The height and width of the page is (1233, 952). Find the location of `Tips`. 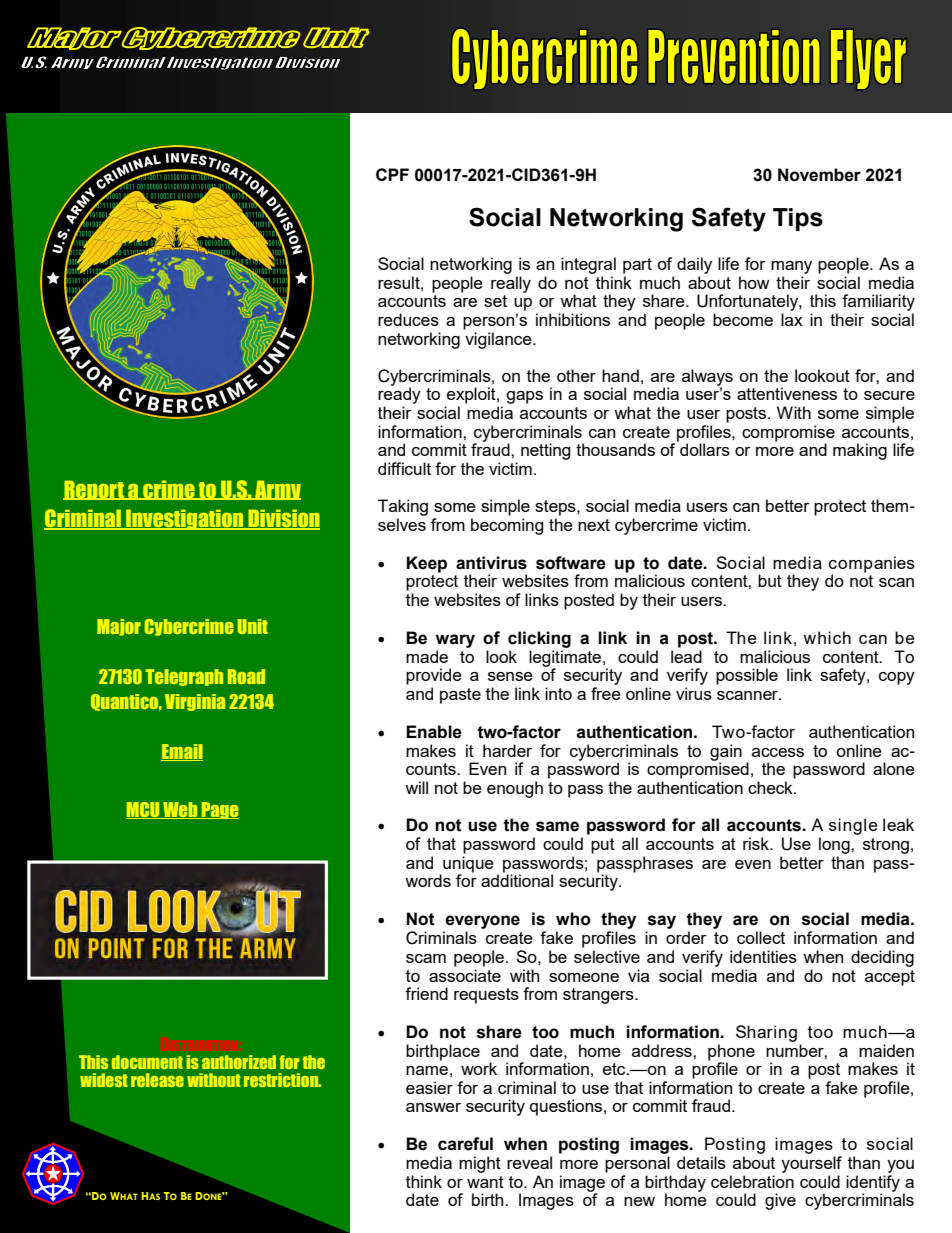

Tips is located at coordinates (798, 219).
